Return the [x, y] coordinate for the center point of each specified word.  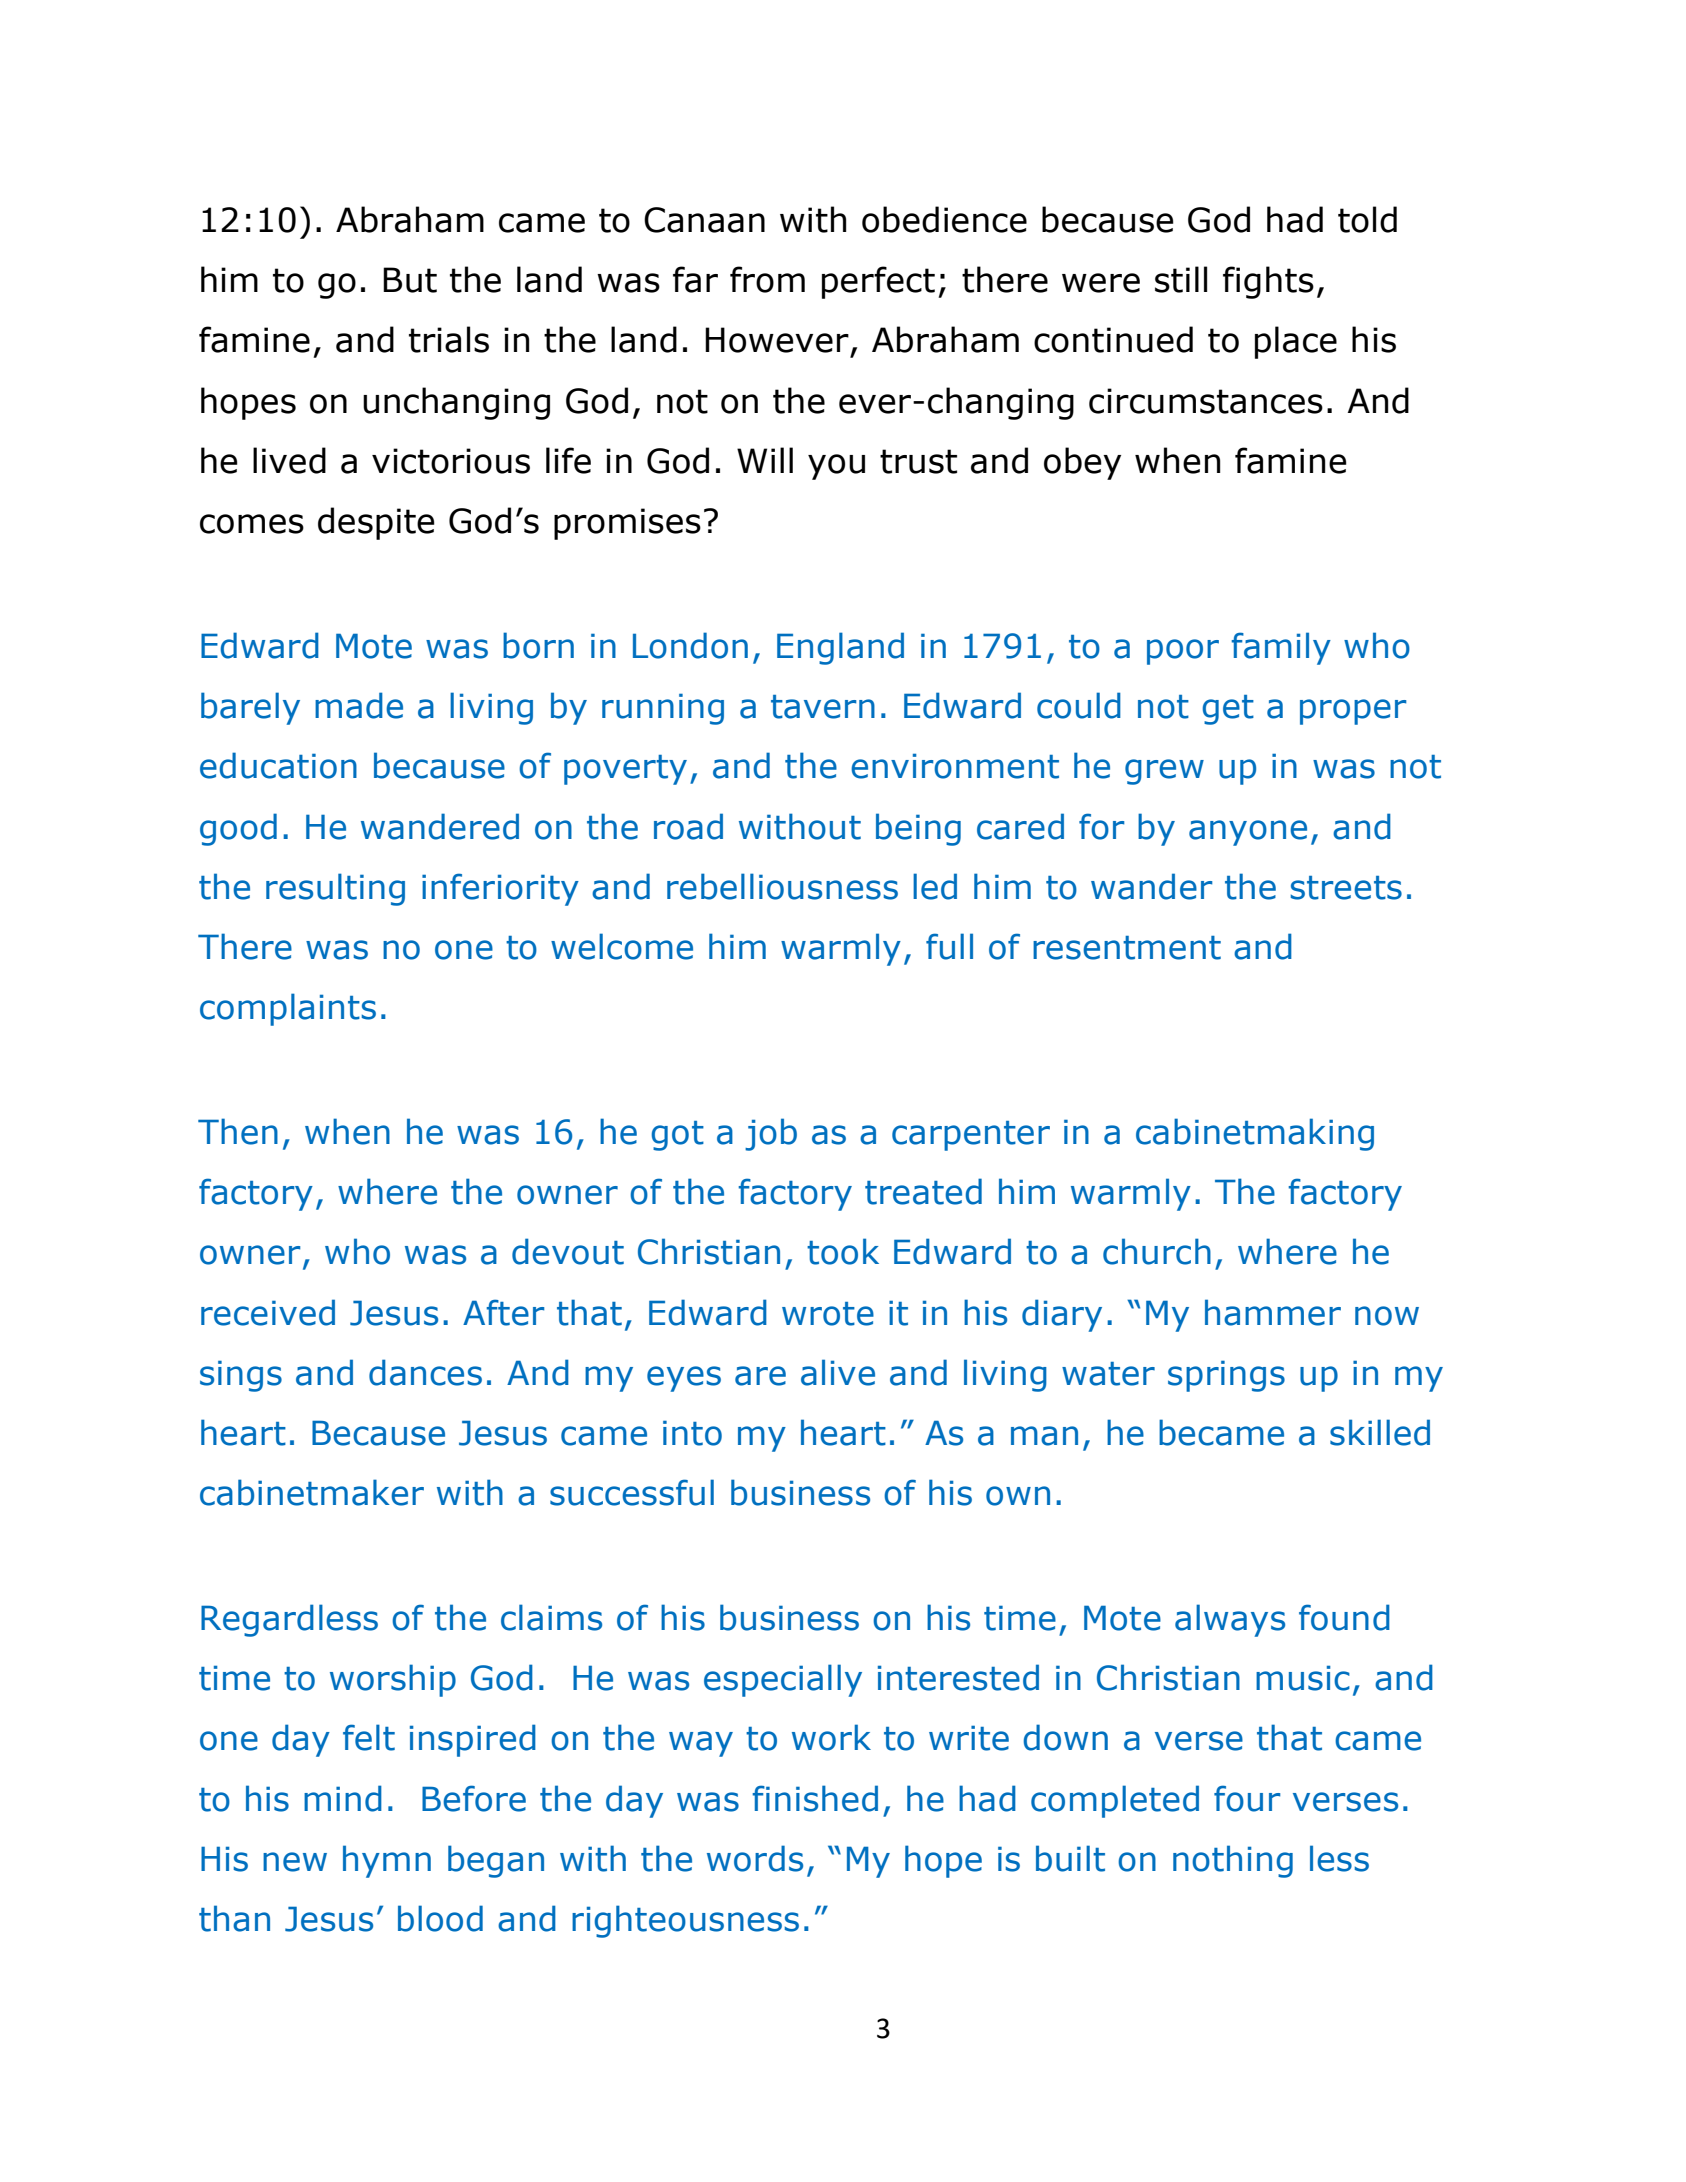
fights [1268, 282]
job [771, 1134]
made [359, 705]
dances [425, 1372]
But [410, 280]
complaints [288, 1009]
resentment [1127, 948]
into [692, 1433]
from [767, 279]
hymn [387, 1861]
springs [1226, 1376]
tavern [823, 707]
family [1281, 648]
